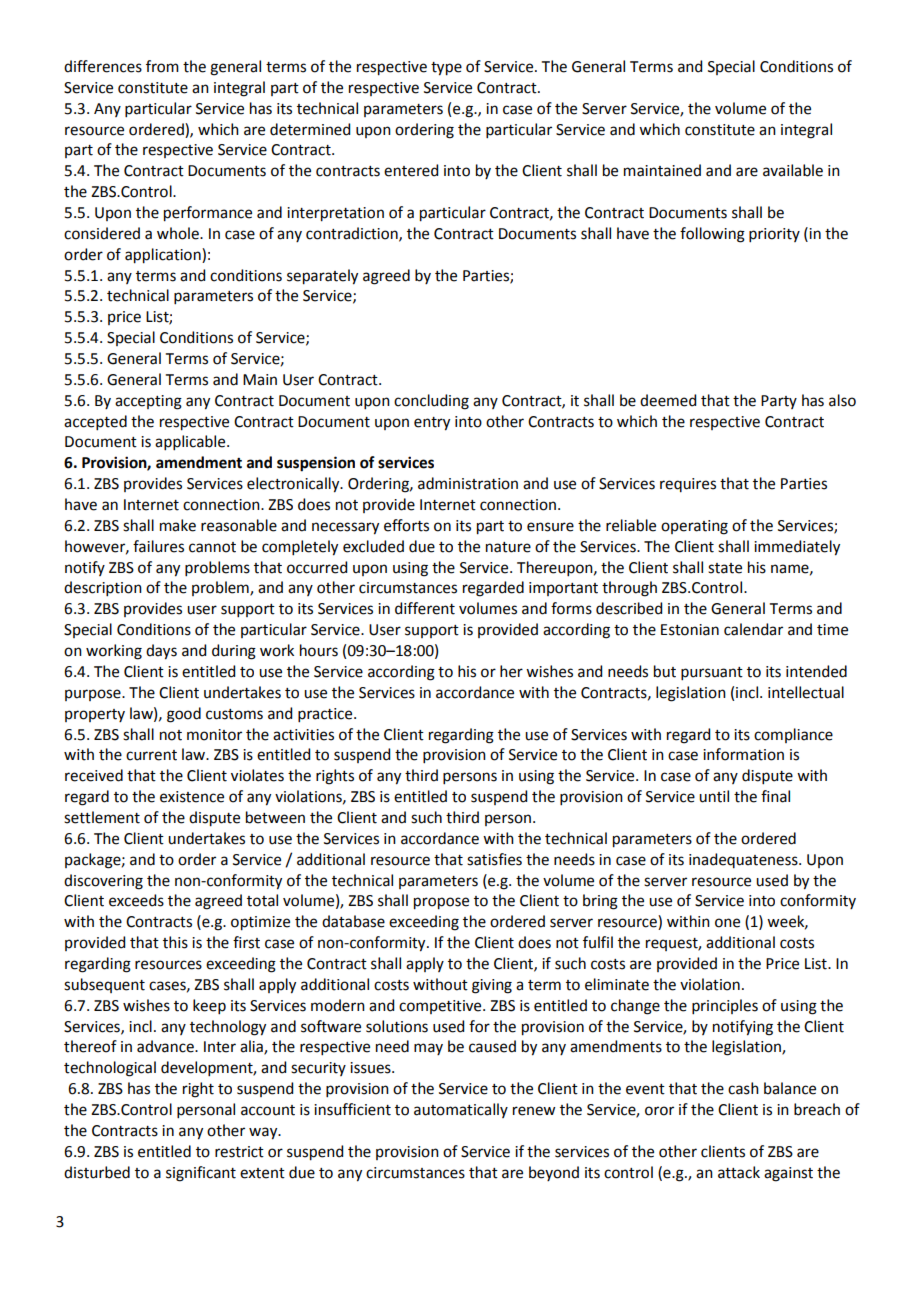 This screenshot has height=1308, width=924. What do you see at coordinates (432, 424) in the screenshot?
I see `entry` at bounding box center [432, 424].
